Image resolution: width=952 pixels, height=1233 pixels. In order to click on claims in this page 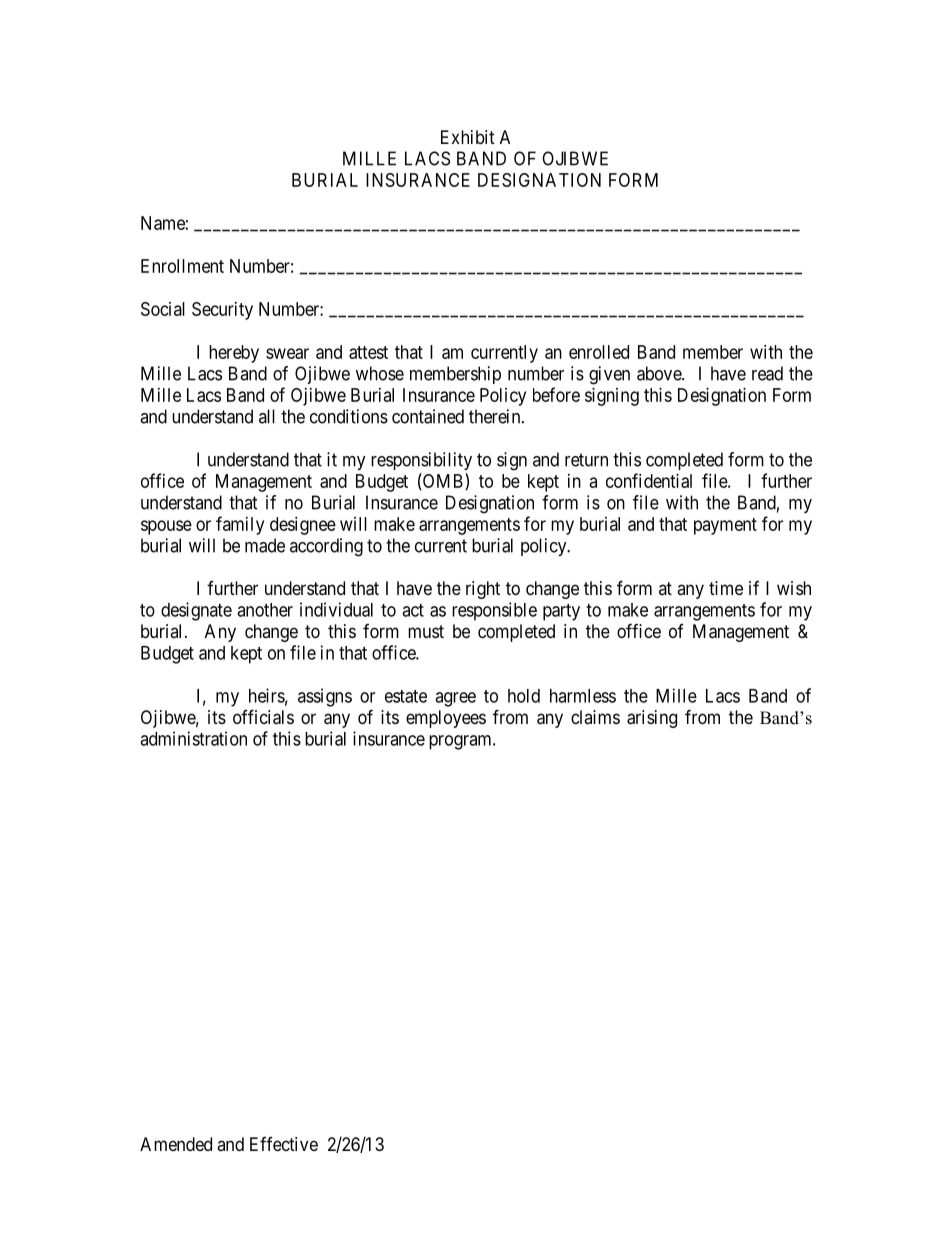, I will do `click(595, 717)`.
